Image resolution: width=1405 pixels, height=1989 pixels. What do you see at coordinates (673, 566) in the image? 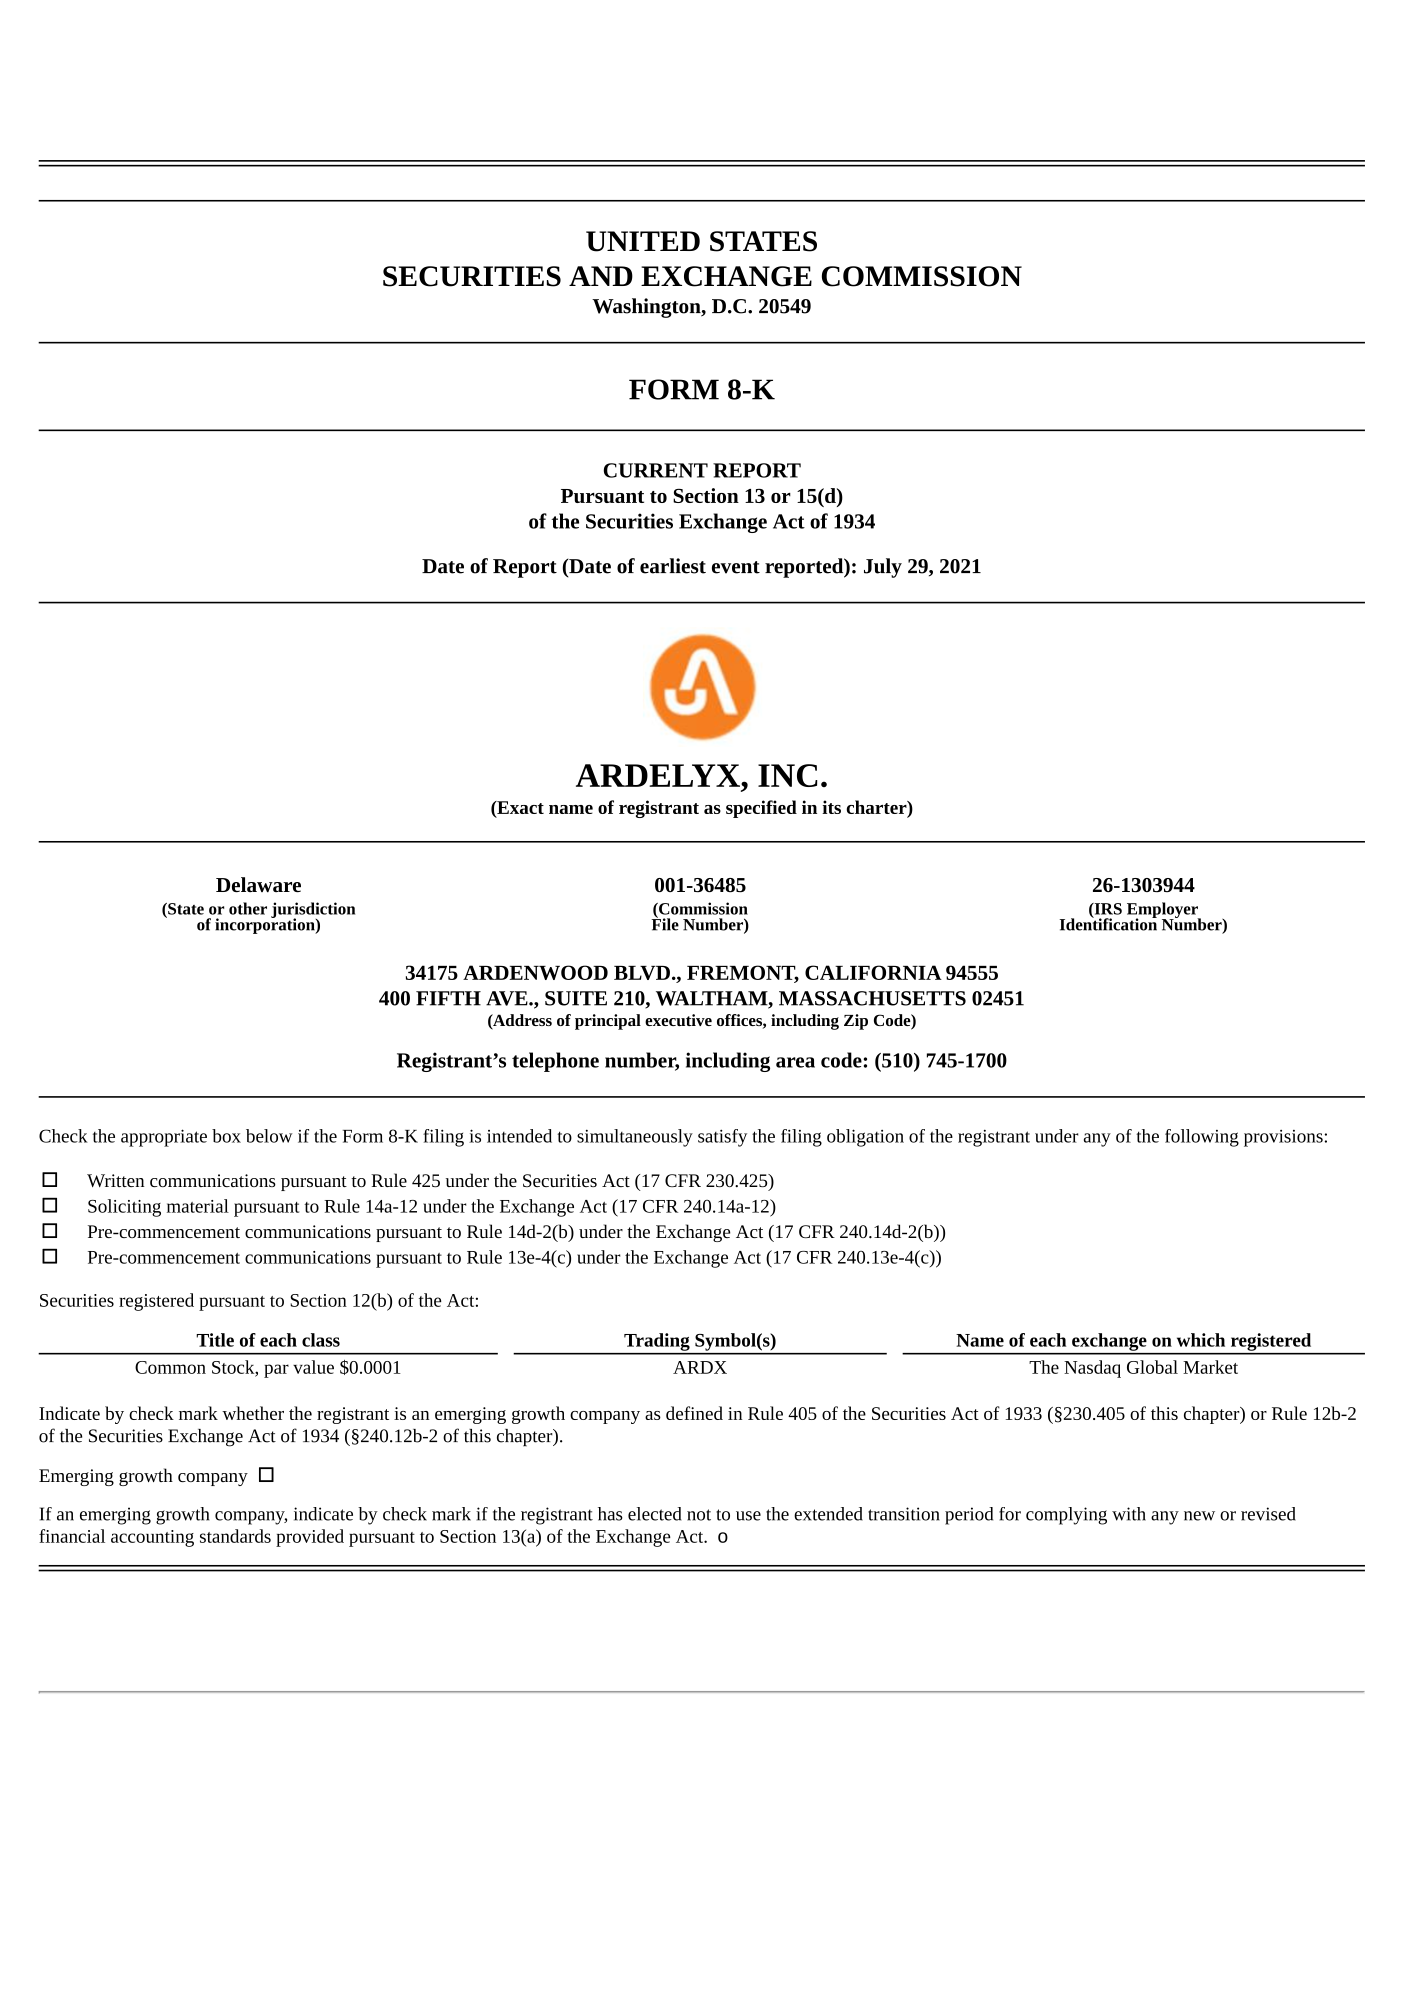
I see `earliest` at bounding box center [673, 566].
